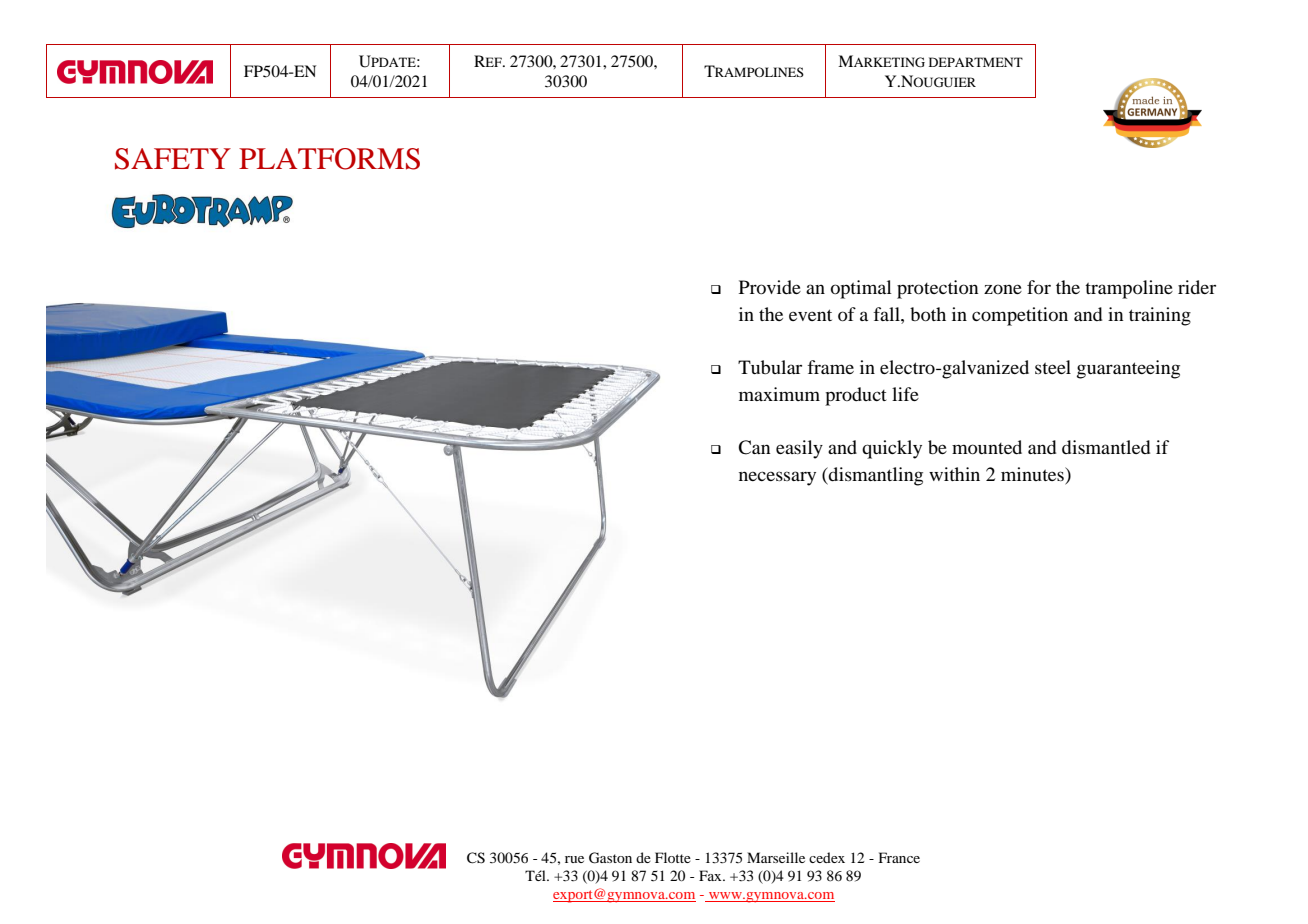 This page has height=924, width=1308. I want to click on PLATFORMS, so click(329, 159).
